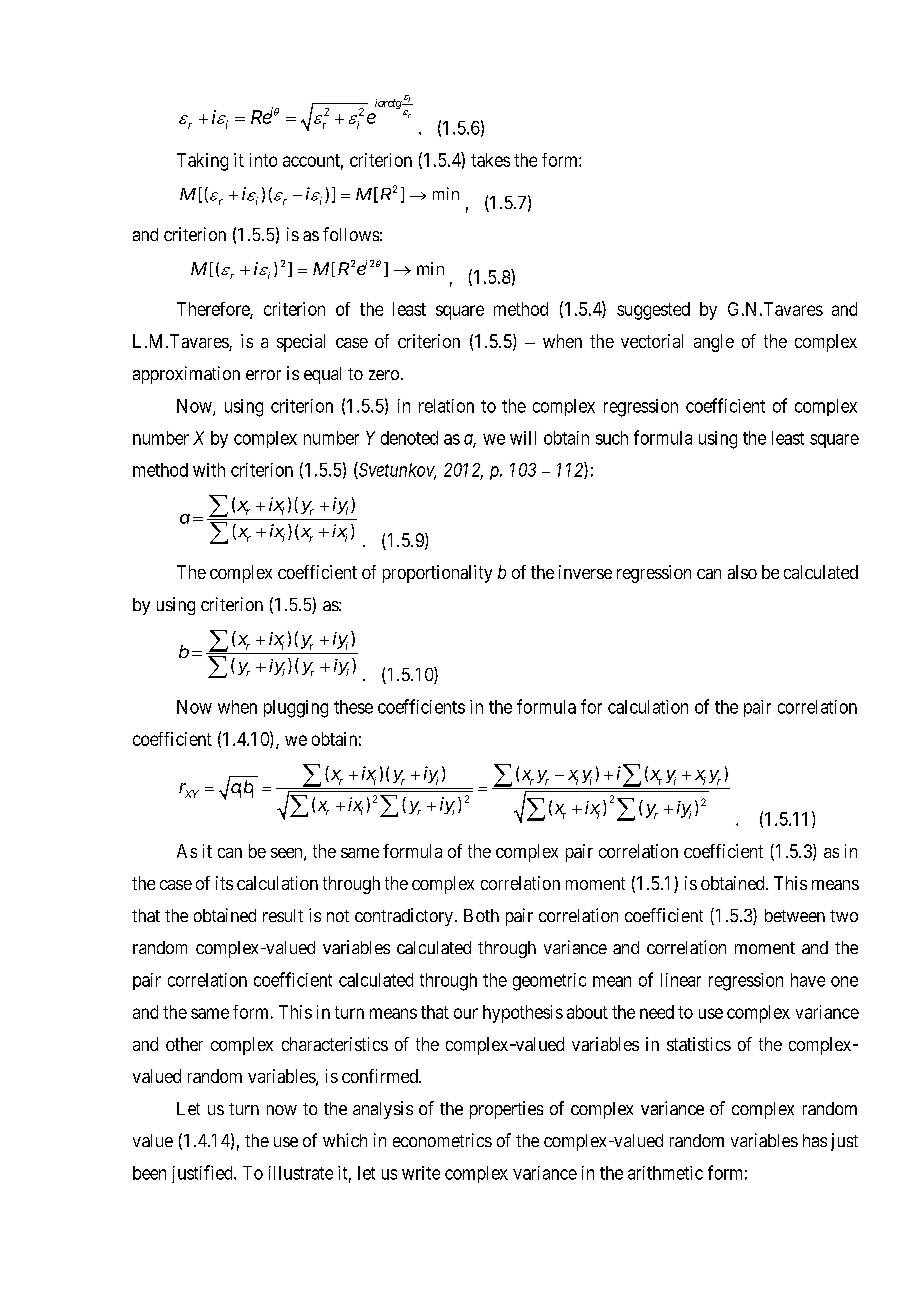 This screenshot has width=924, height=1308. Describe the element at coordinates (506, 1110) in the screenshot. I see `properties` at that location.
